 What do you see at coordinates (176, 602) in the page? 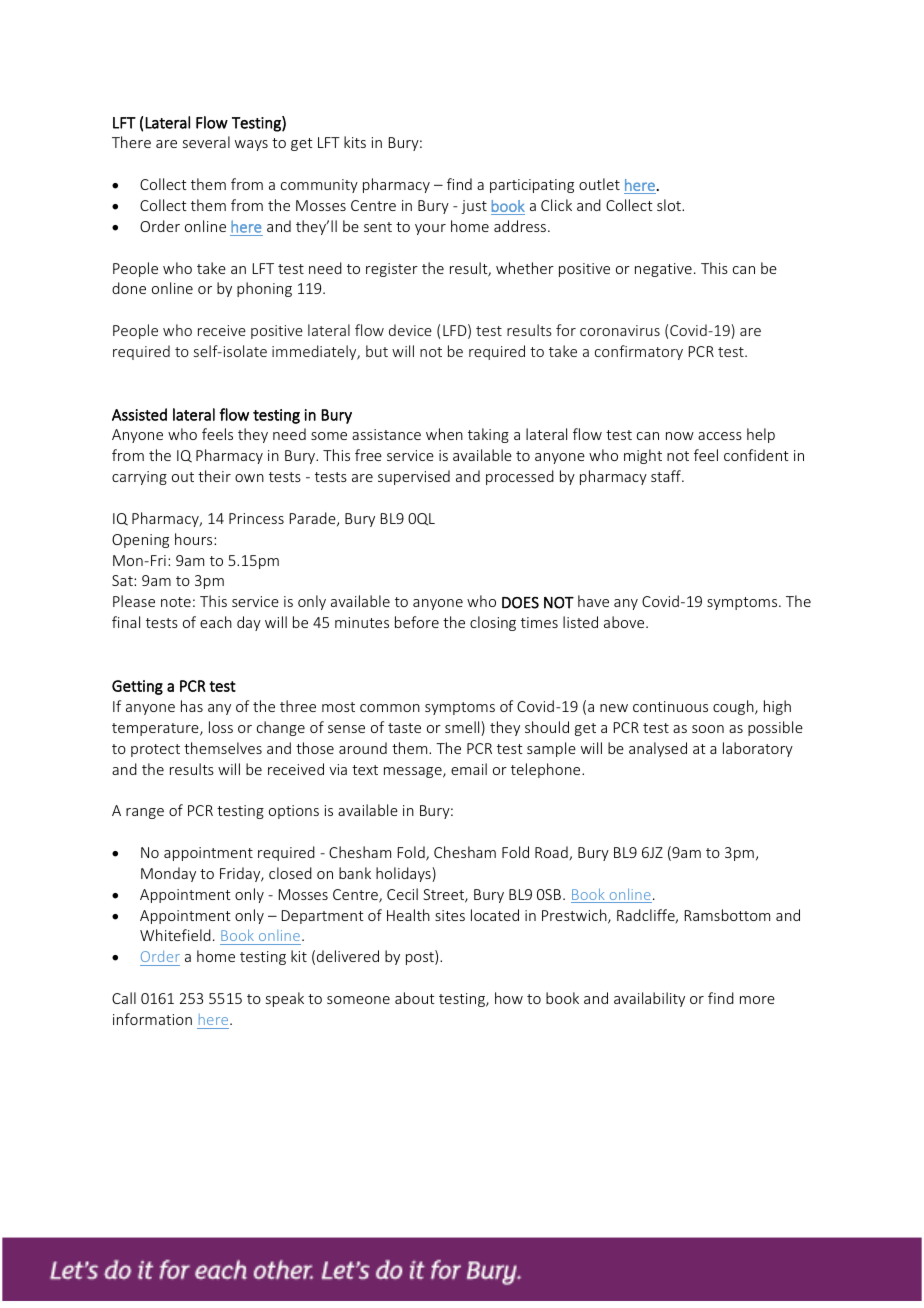
I see `note` at bounding box center [176, 602].
